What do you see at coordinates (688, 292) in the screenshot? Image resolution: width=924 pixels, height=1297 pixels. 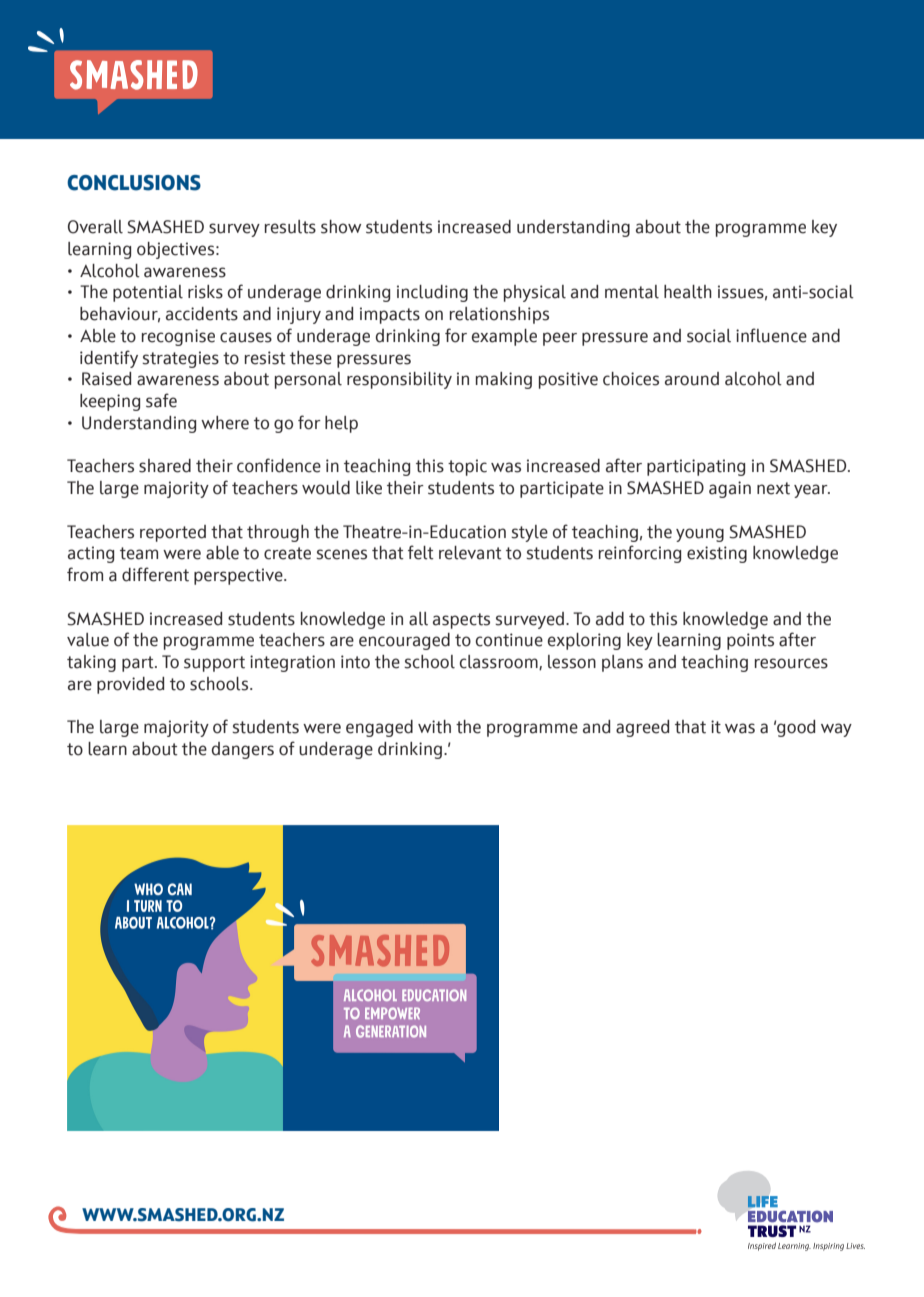 I see `health` at bounding box center [688, 292].
